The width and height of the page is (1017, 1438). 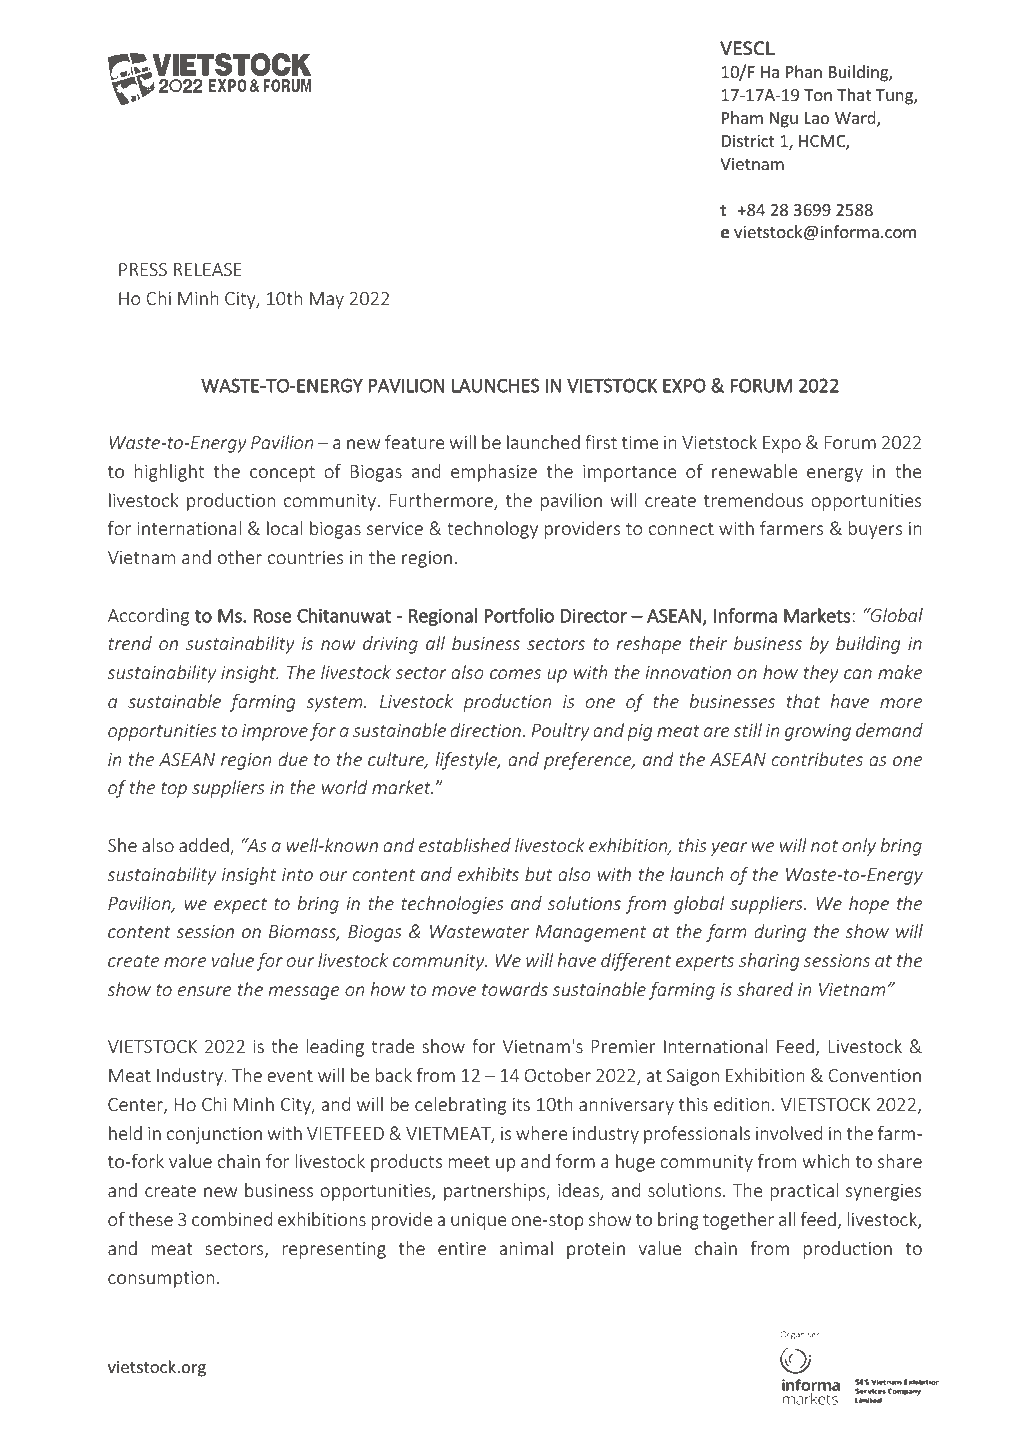 I want to click on highlight, so click(x=169, y=473).
